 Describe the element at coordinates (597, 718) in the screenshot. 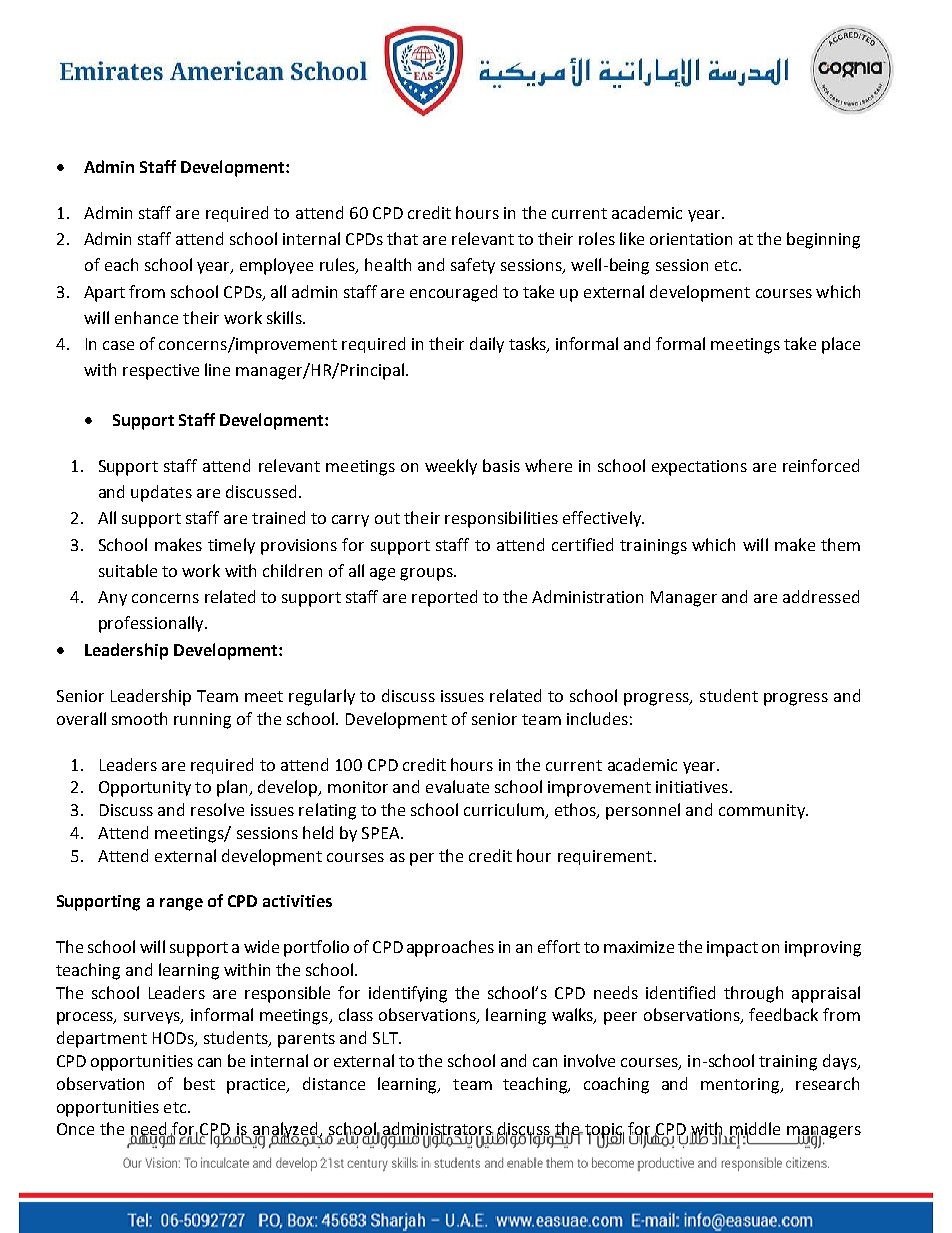

I see `includes` at that location.
